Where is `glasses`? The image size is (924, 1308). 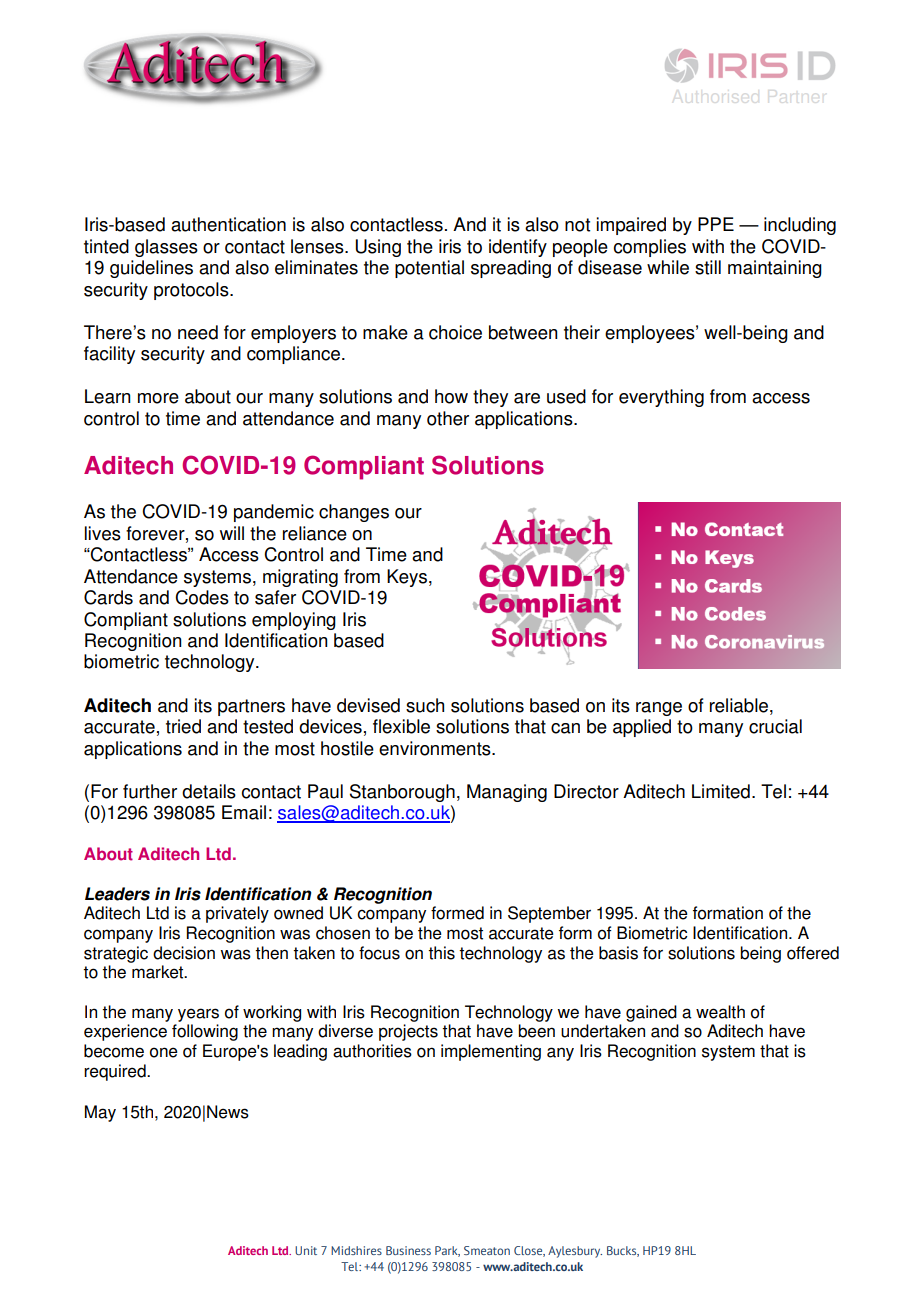
glasses is located at coordinates (166, 248).
